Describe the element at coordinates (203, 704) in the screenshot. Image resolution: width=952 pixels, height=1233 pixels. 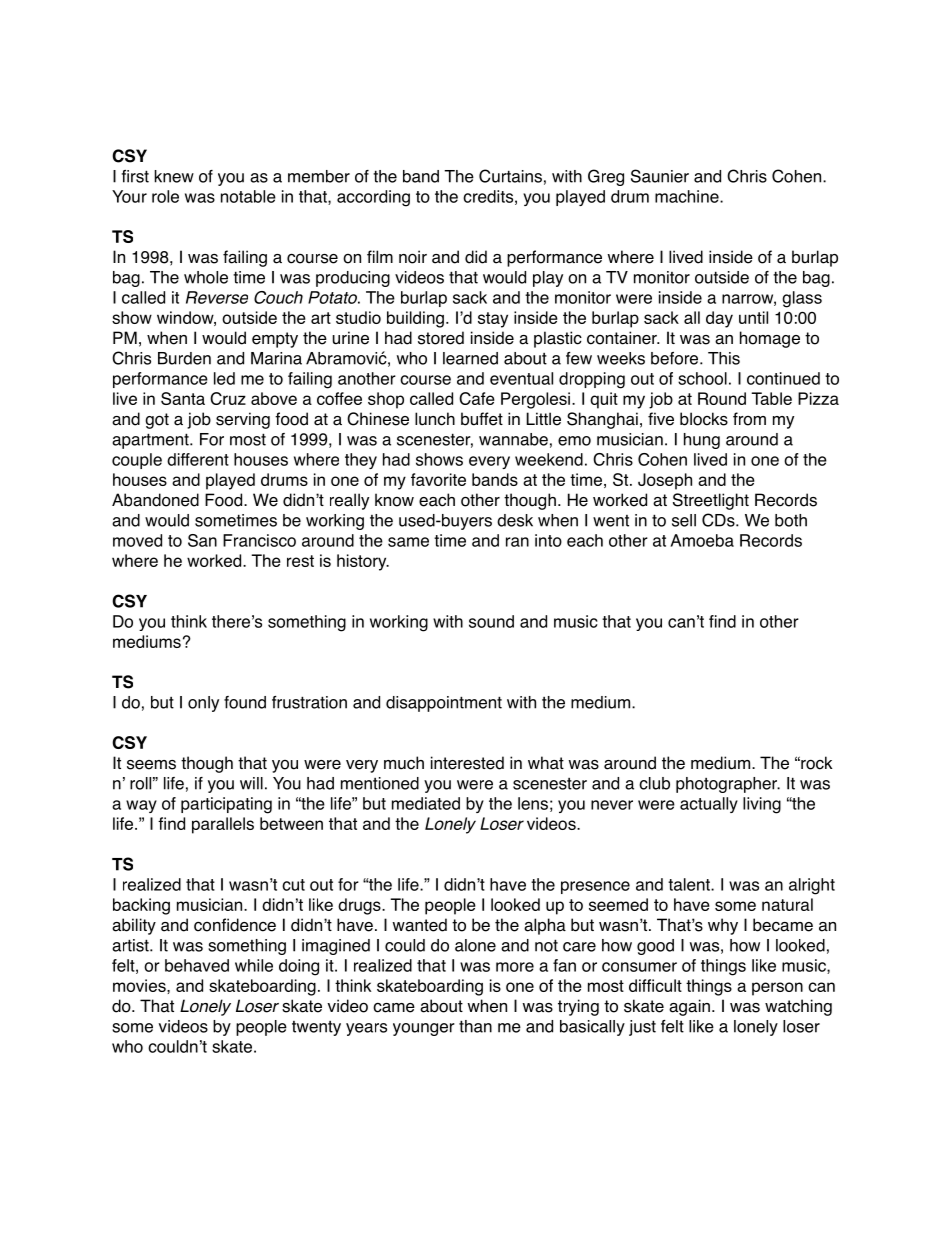
I see `only` at that location.
